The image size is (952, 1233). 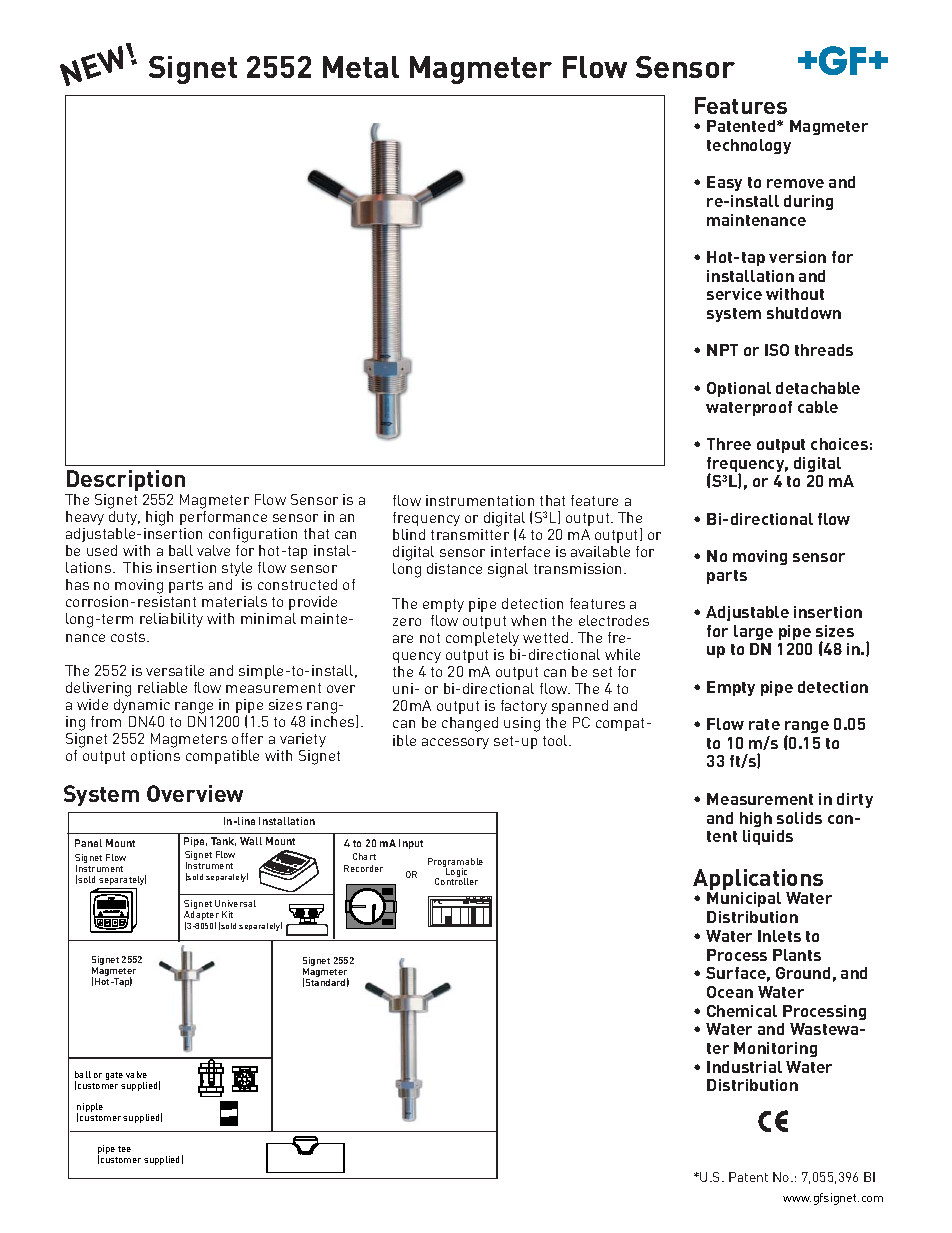 I want to click on solids, so click(x=799, y=818).
